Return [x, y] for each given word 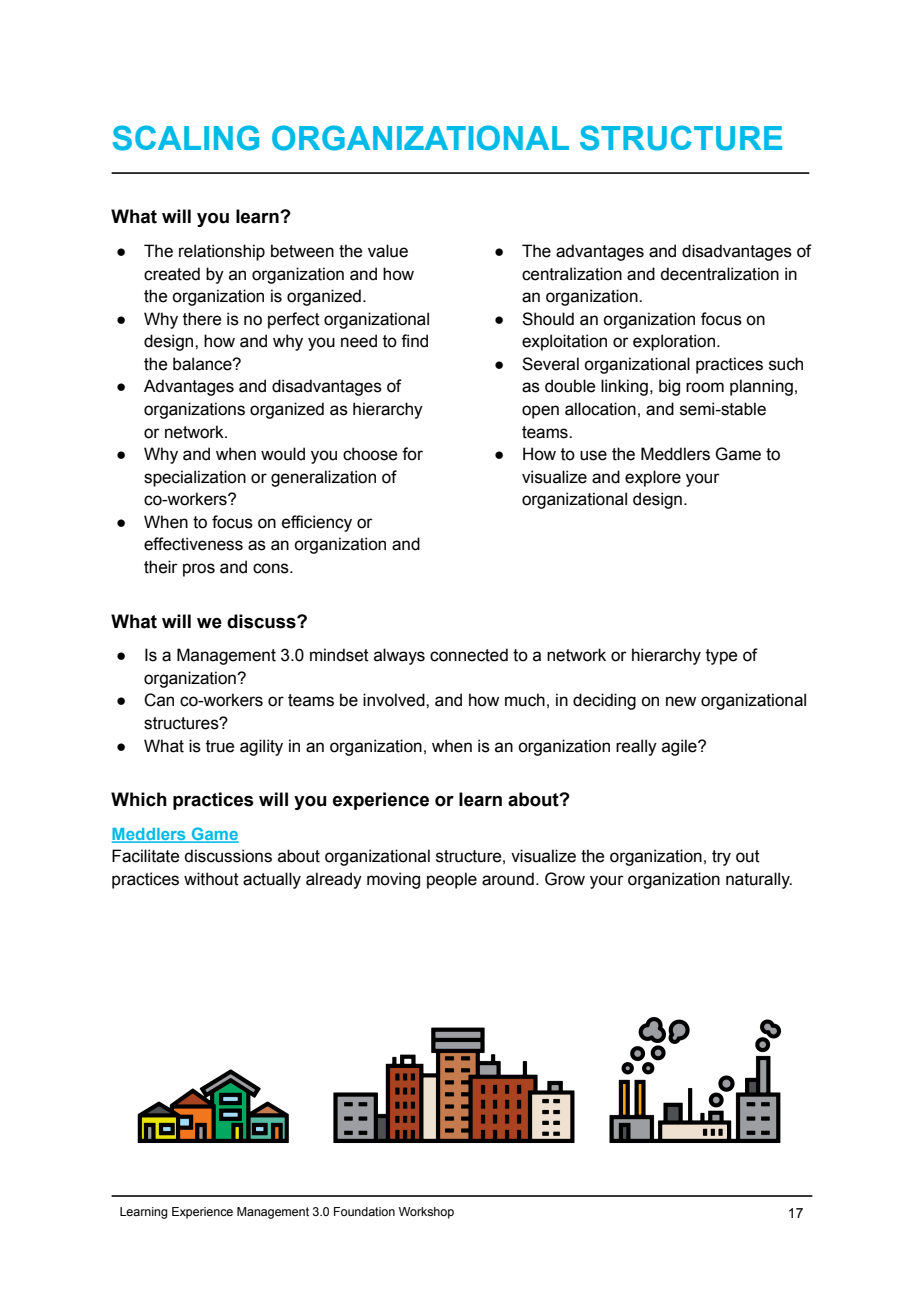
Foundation [364, 1211]
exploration [675, 342]
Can [159, 700]
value [388, 251]
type [721, 657]
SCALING [186, 138]
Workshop [426, 1213]
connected [469, 655]
